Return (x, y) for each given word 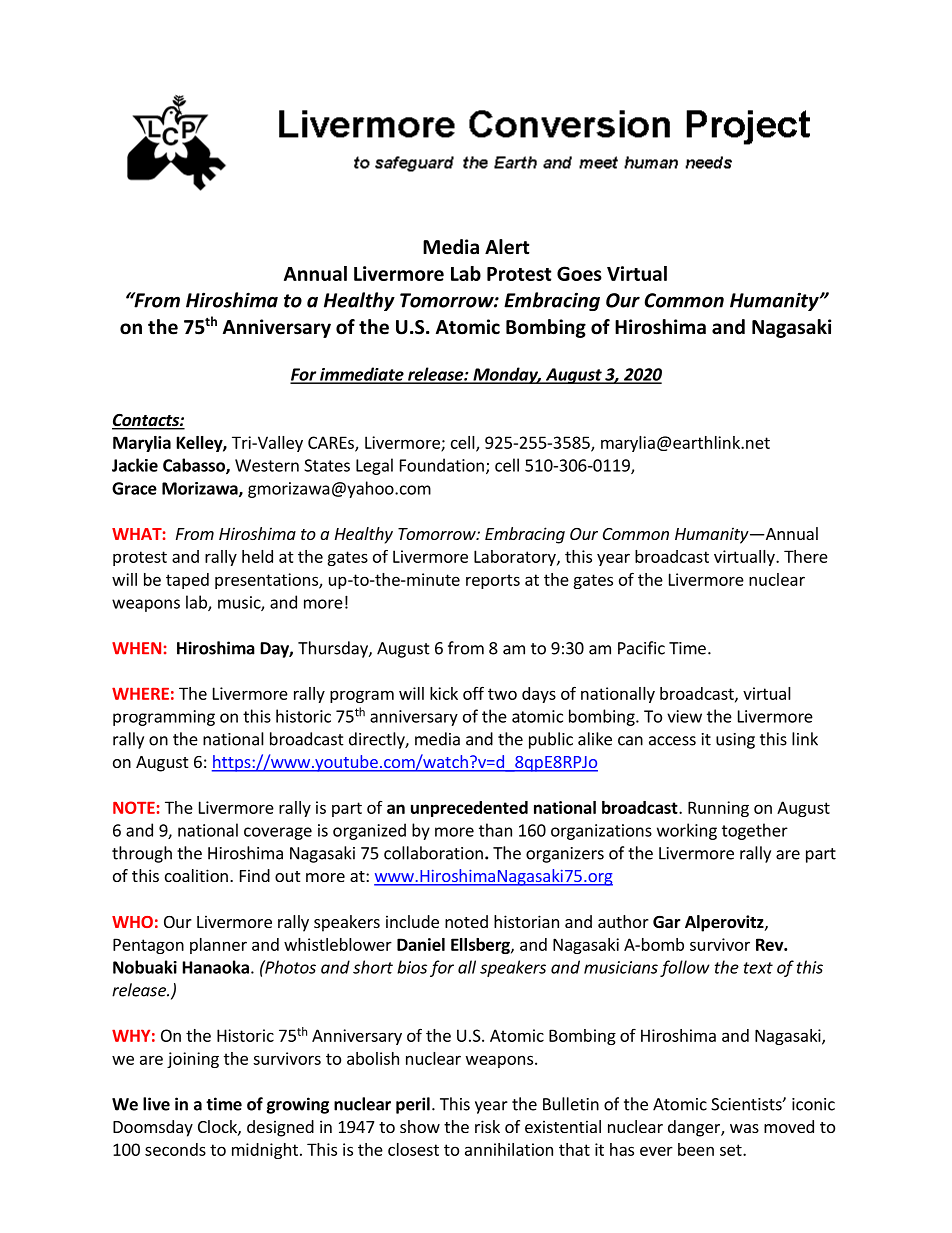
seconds (175, 1149)
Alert (507, 247)
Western (267, 465)
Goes (579, 273)
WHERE (140, 693)
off (473, 693)
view (684, 716)
